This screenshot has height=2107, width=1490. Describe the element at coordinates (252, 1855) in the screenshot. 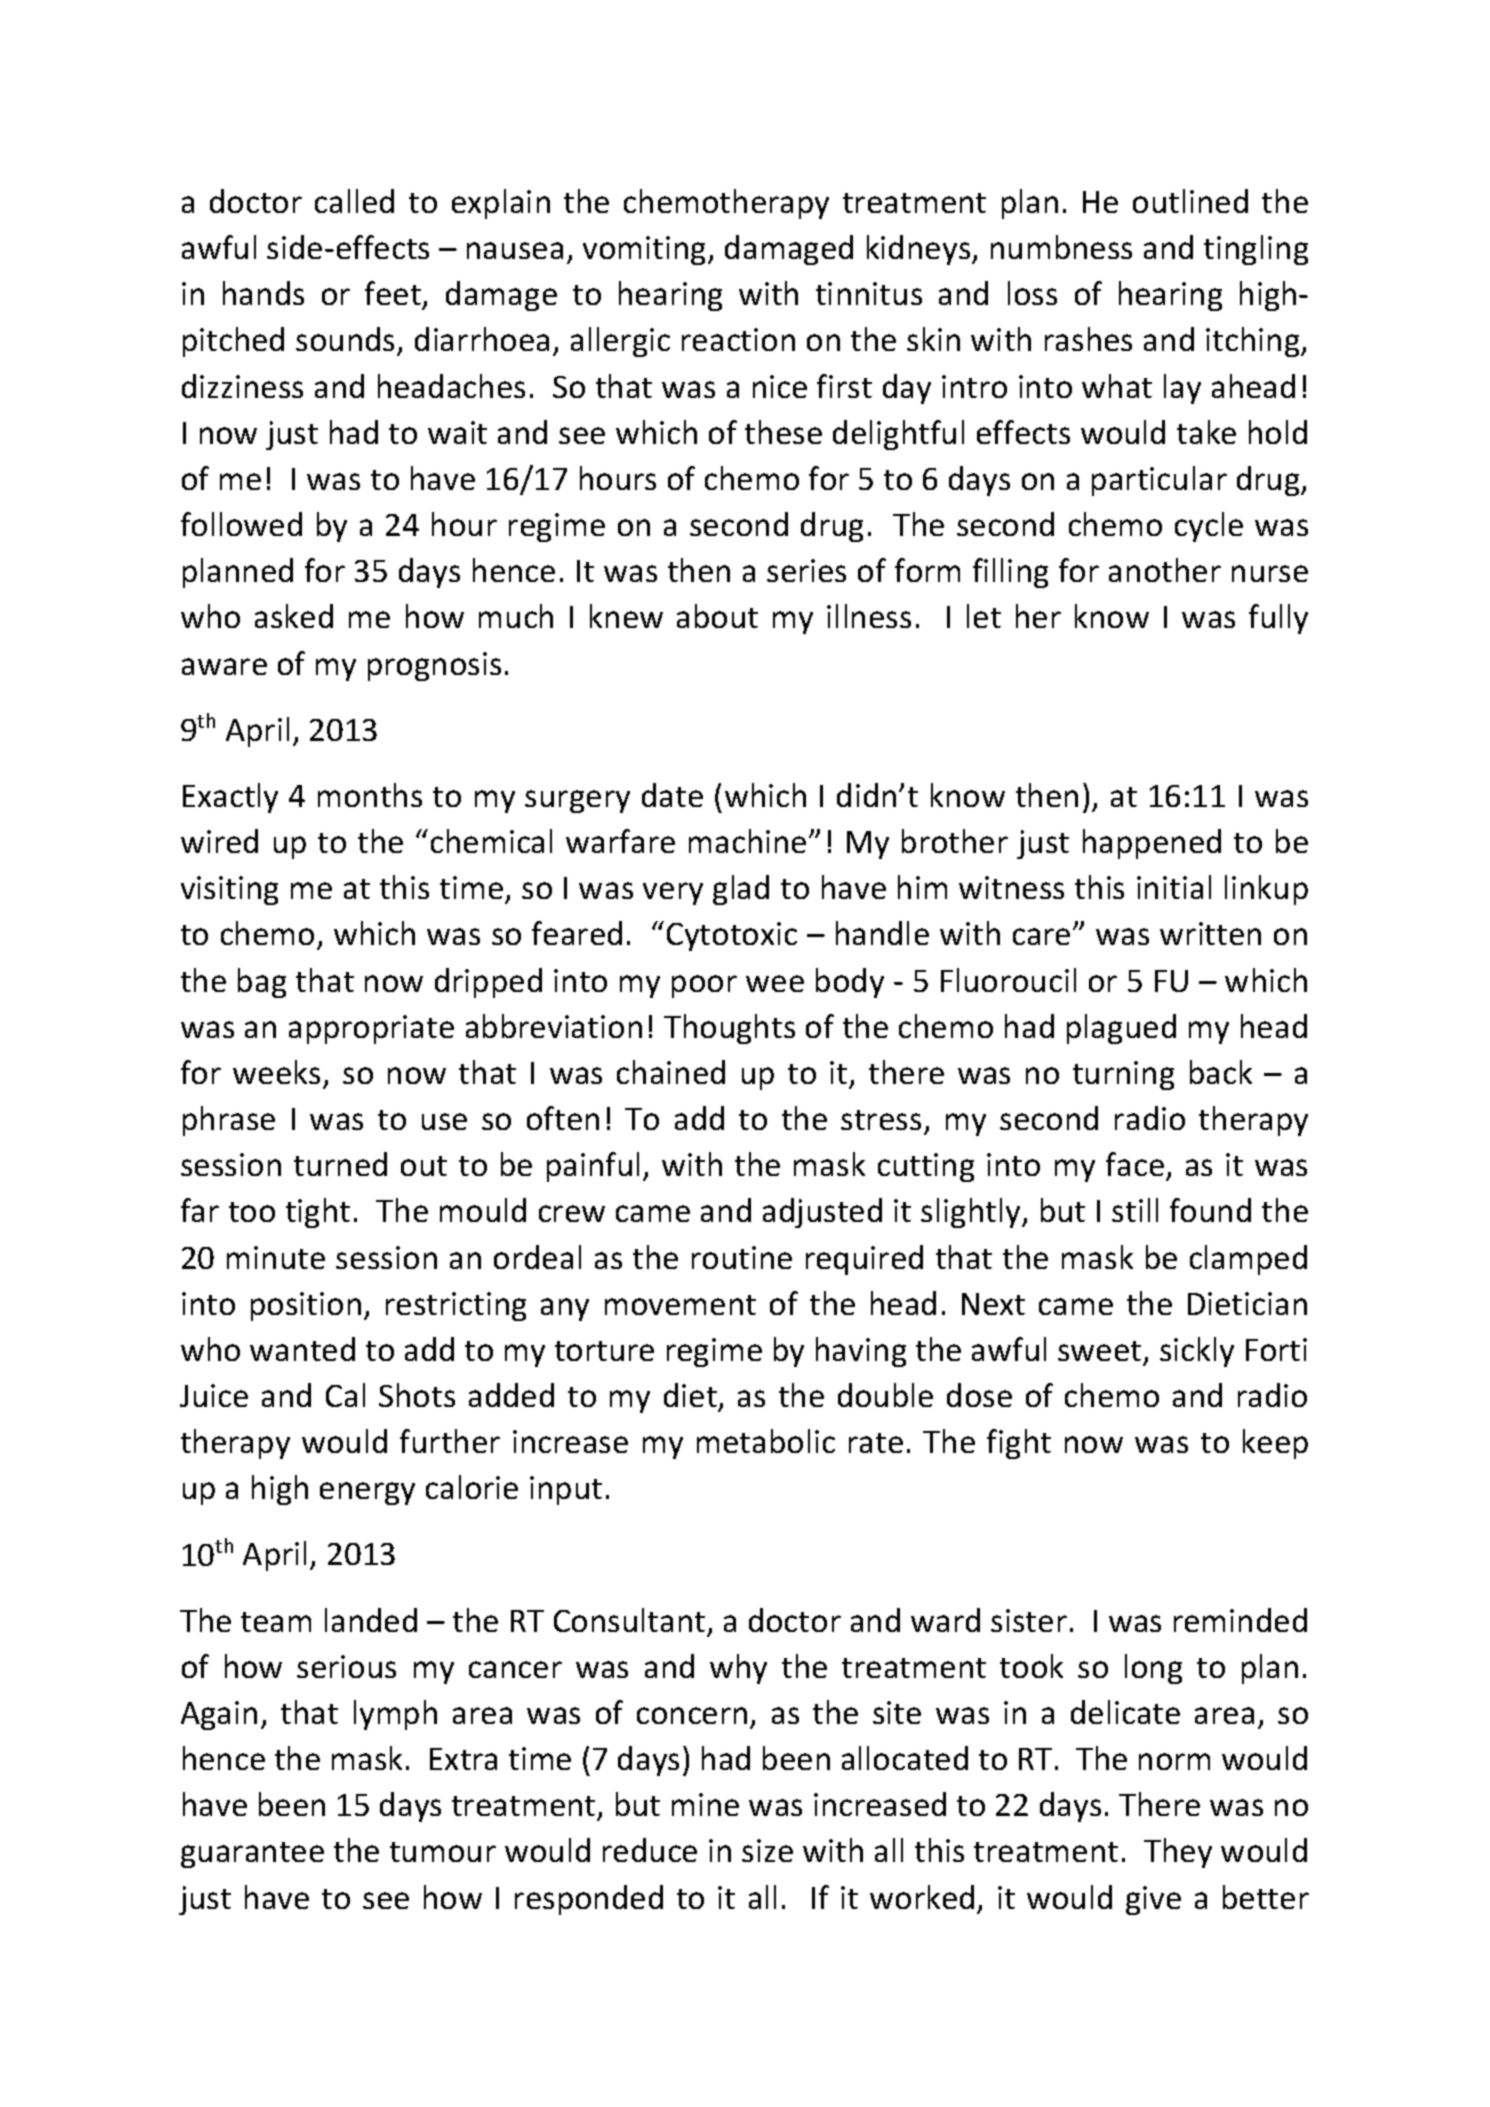

I see `guarantee` at that location.
